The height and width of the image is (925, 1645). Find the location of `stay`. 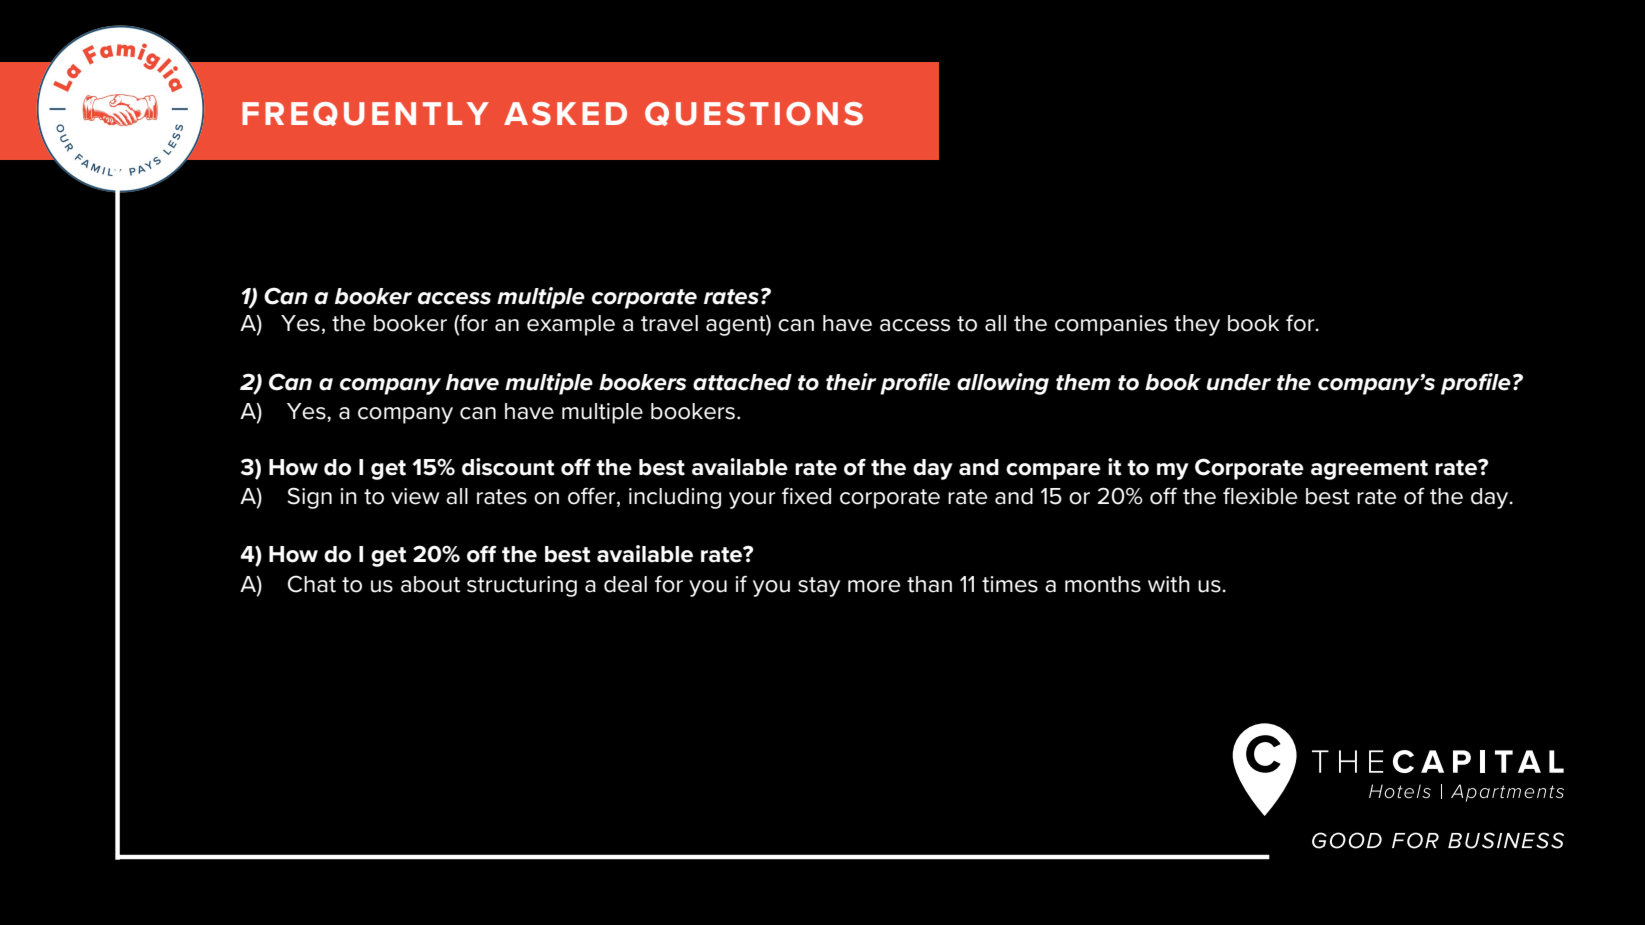

stay is located at coordinates (819, 587).
